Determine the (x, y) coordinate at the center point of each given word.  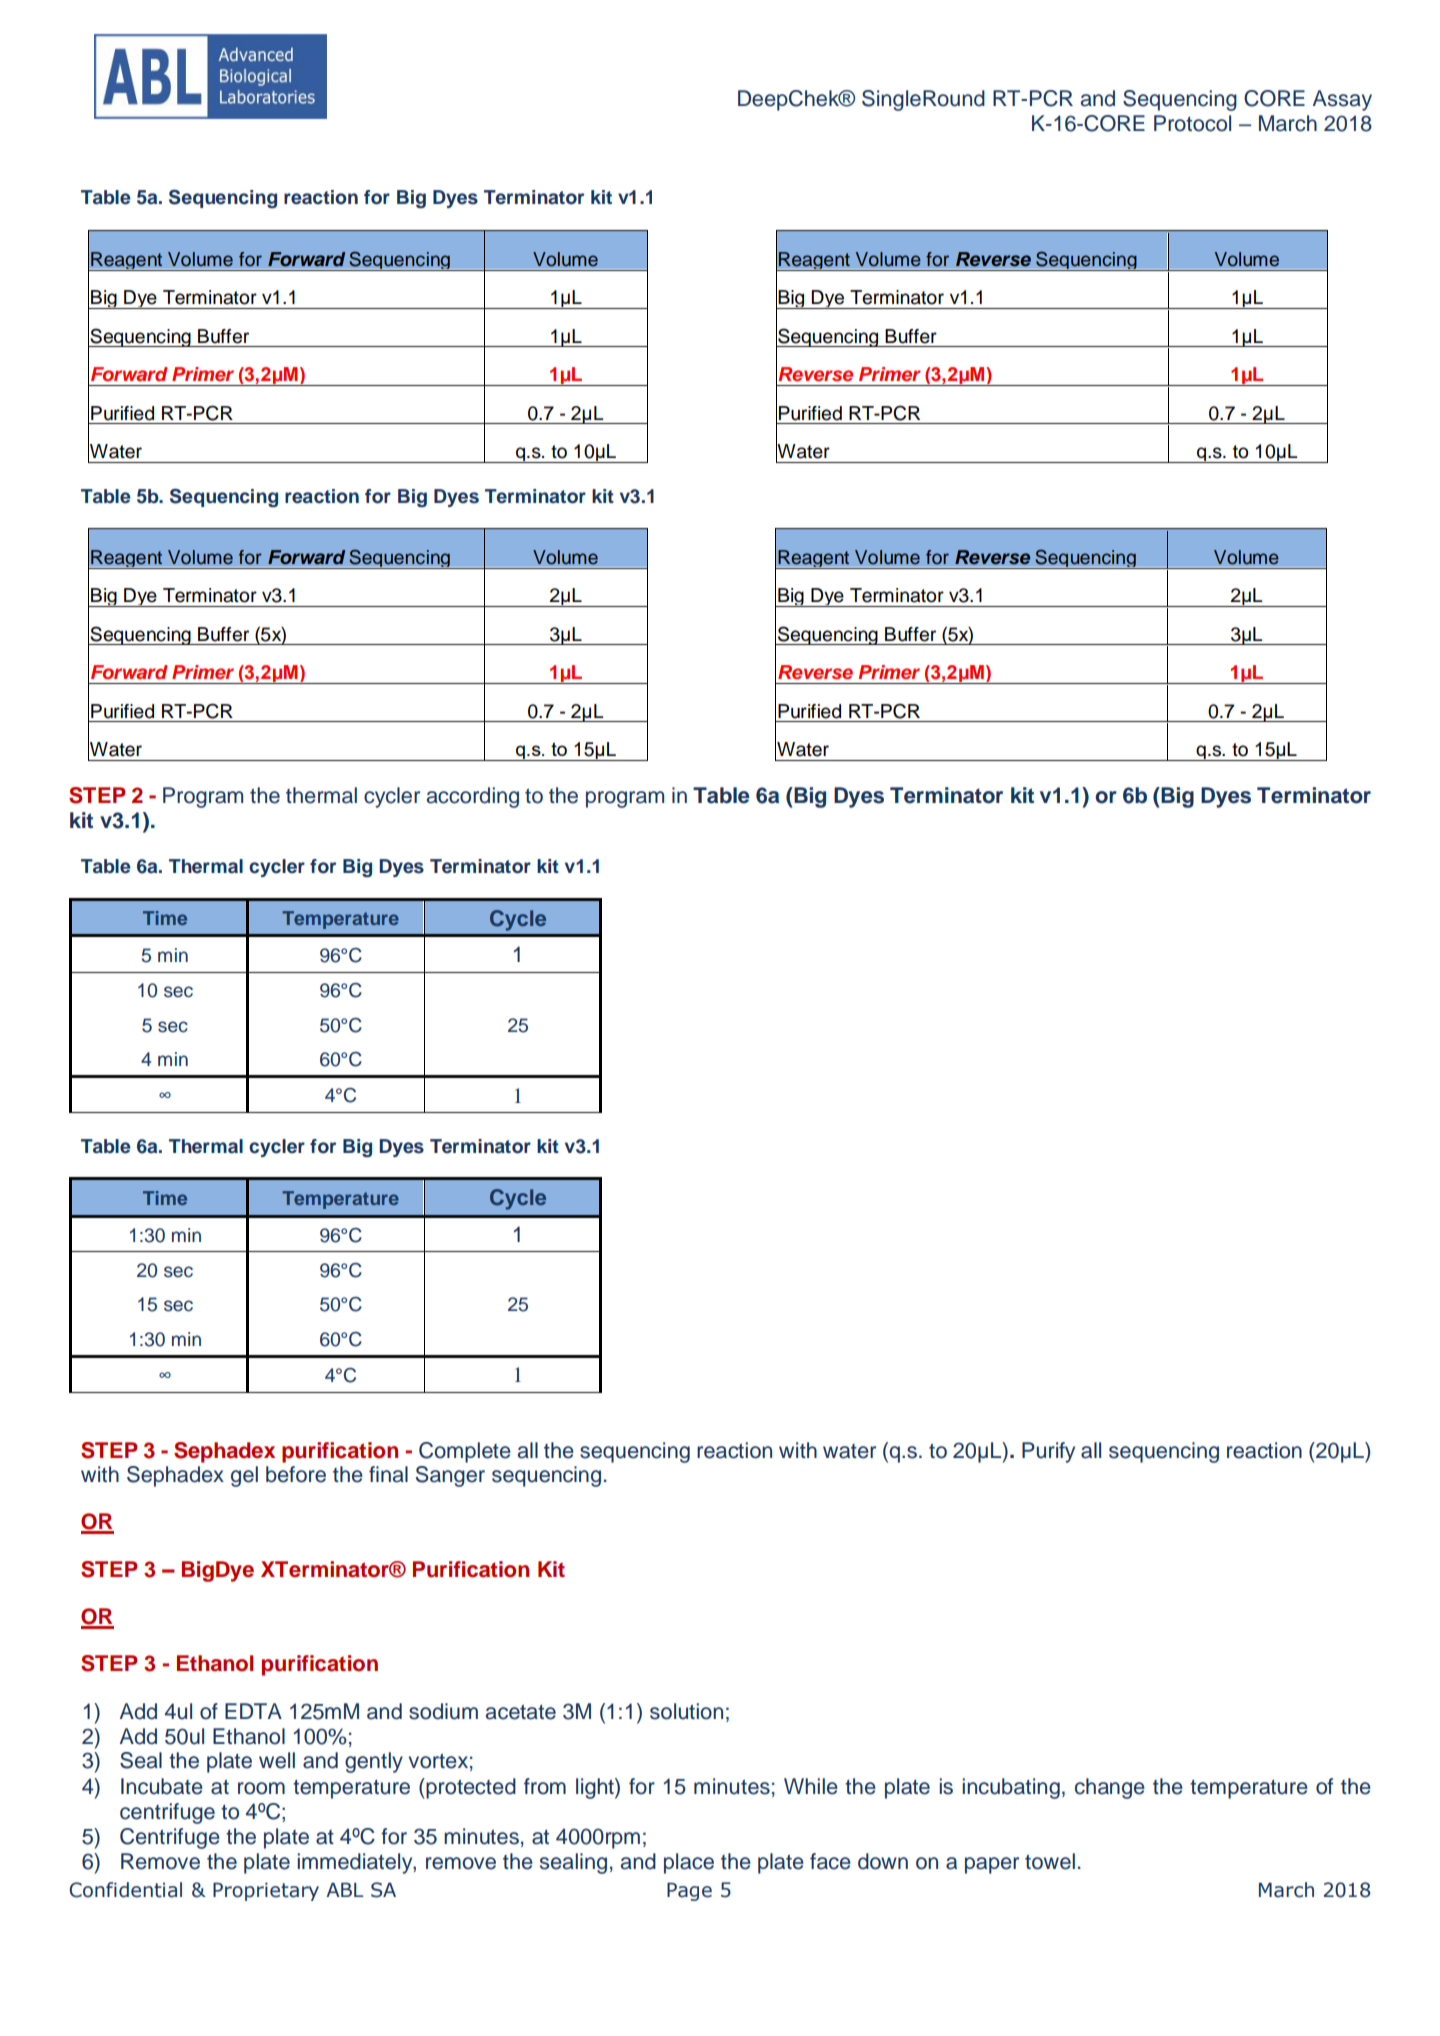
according (473, 797)
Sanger (450, 1476)
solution (686, 1711)
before (296, 1474)
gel (244, 1476)
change (1110, 1788)
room (261, 1788)
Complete (465, 1452)
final (388, 1474)
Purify (1048, 1452)
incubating (1011, 1788)
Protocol (1192, 123)
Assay (1342, 100)
